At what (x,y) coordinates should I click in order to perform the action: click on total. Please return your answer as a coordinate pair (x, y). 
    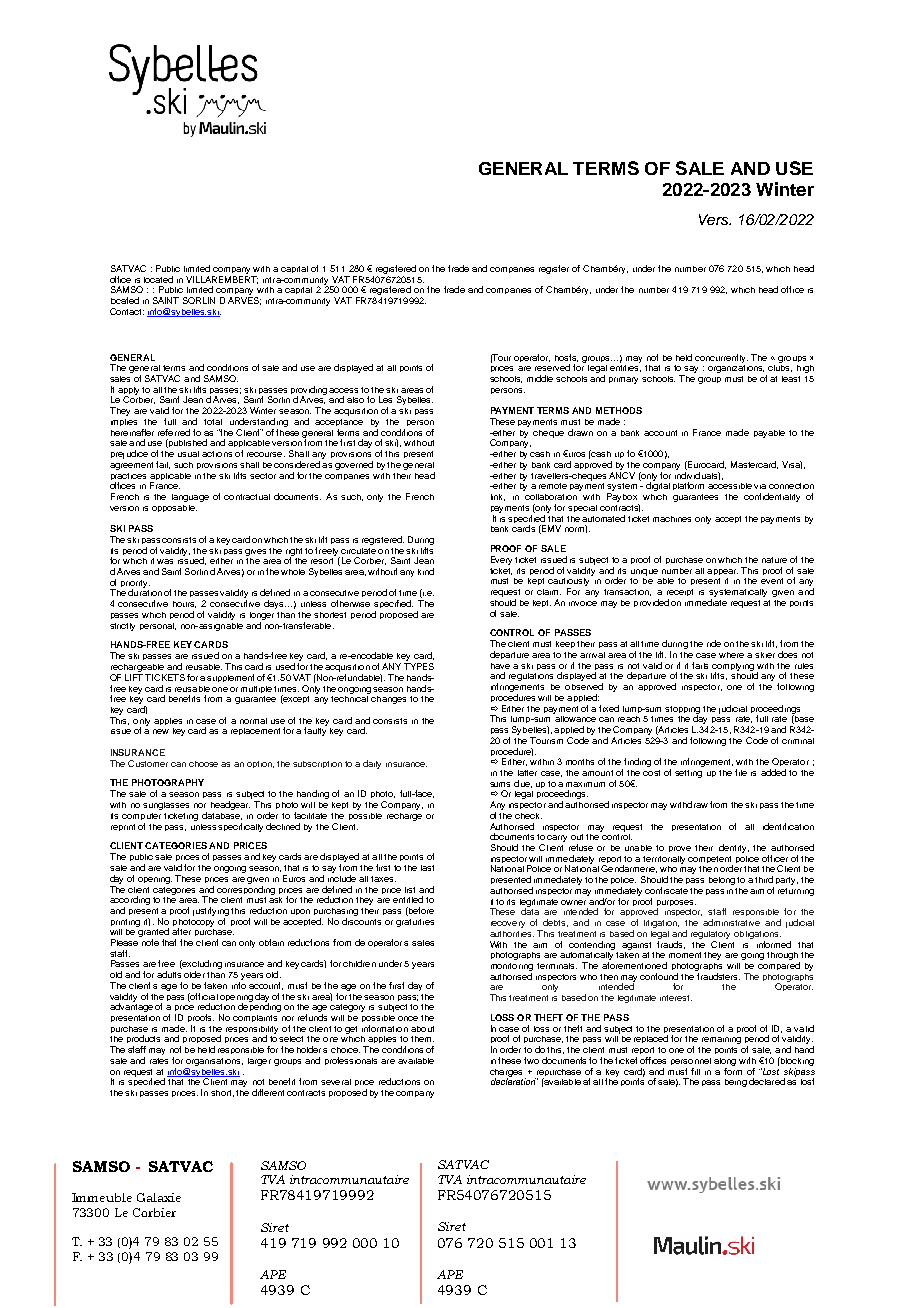
    Looking at the image, I should click on (213, 422).
